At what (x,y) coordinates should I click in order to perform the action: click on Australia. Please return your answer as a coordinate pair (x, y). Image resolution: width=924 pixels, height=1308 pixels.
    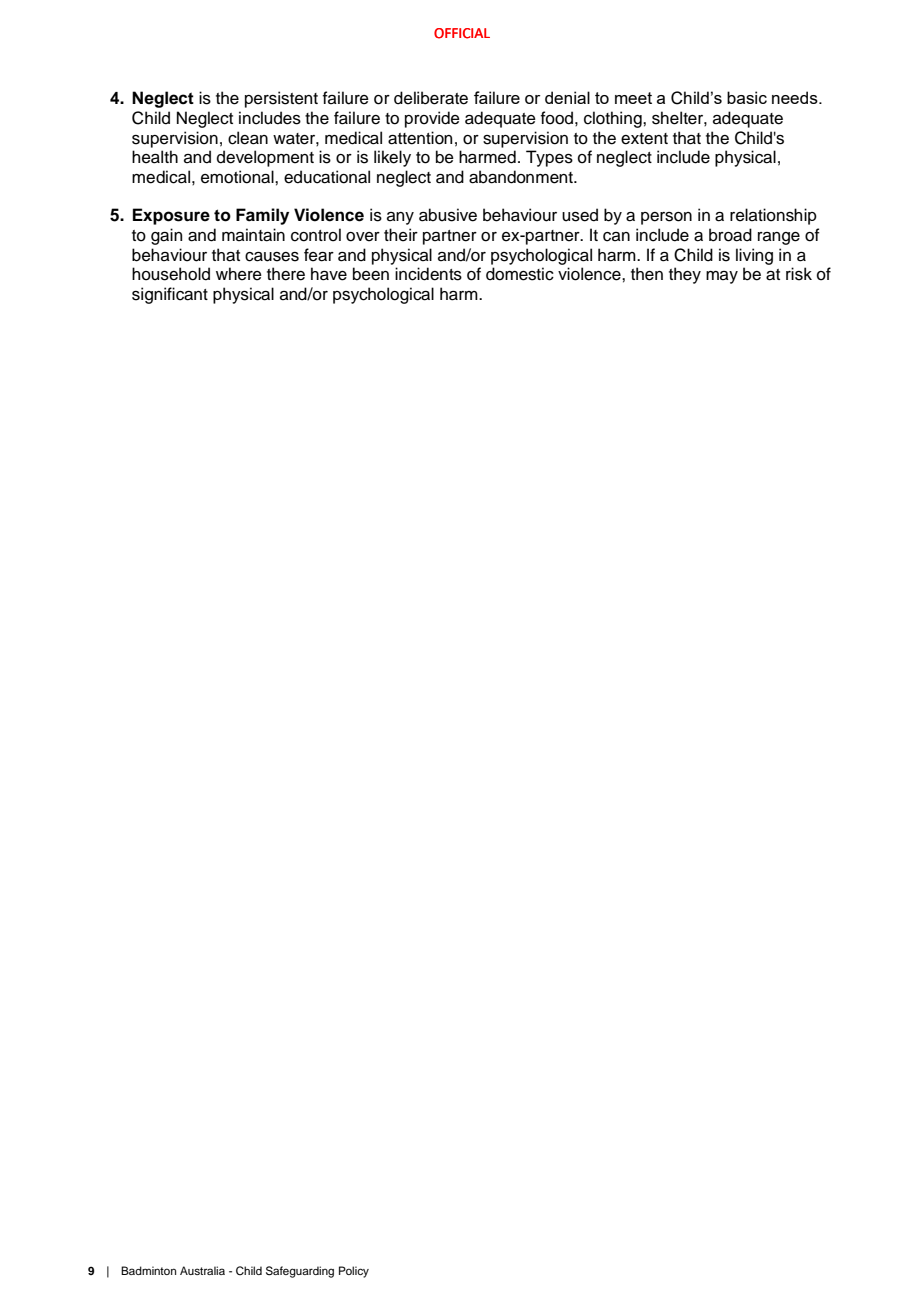
    Looking at the image, I should click on (202, 1270).
